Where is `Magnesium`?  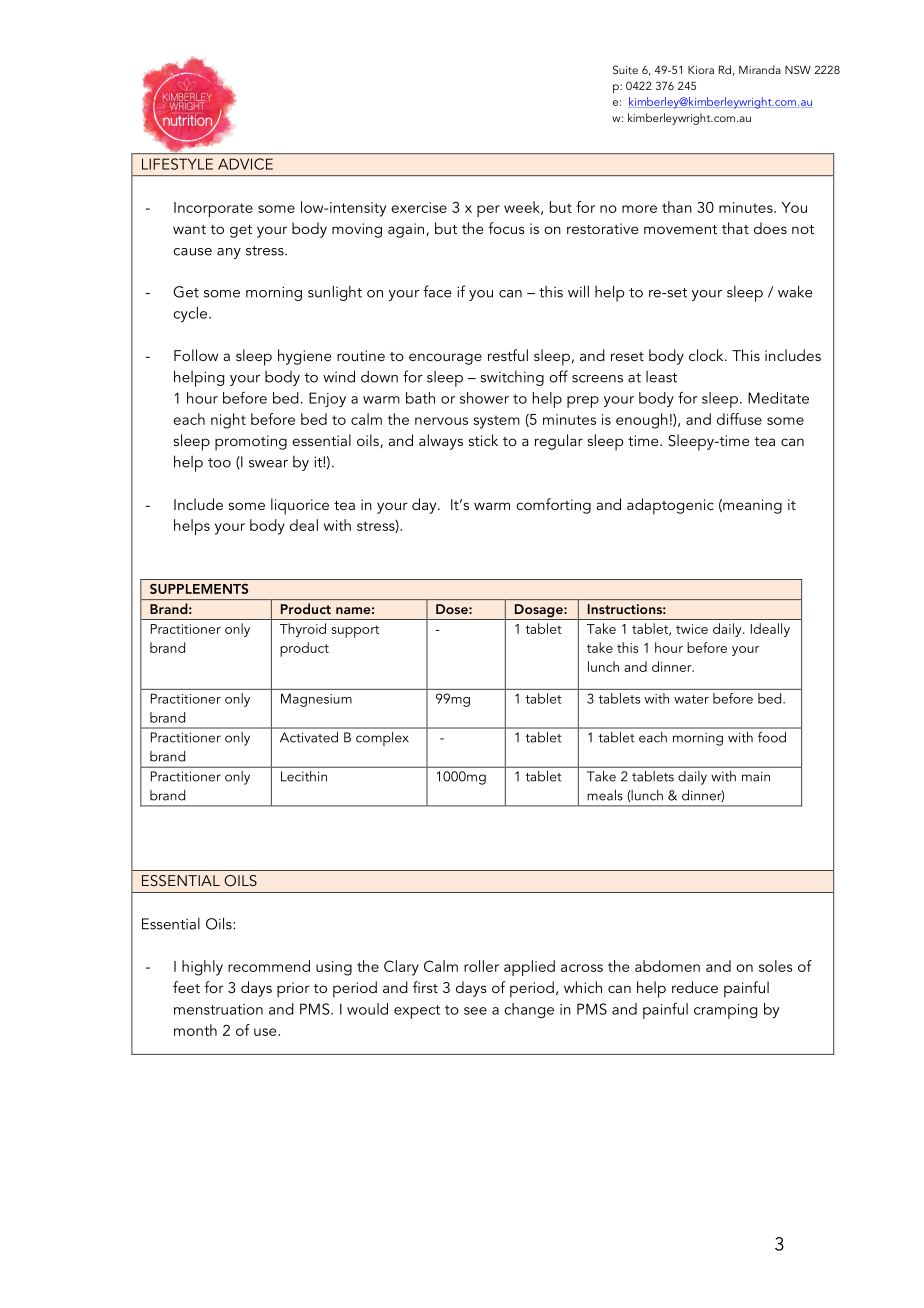
Magnesium is located at coordinates (316, 700).
